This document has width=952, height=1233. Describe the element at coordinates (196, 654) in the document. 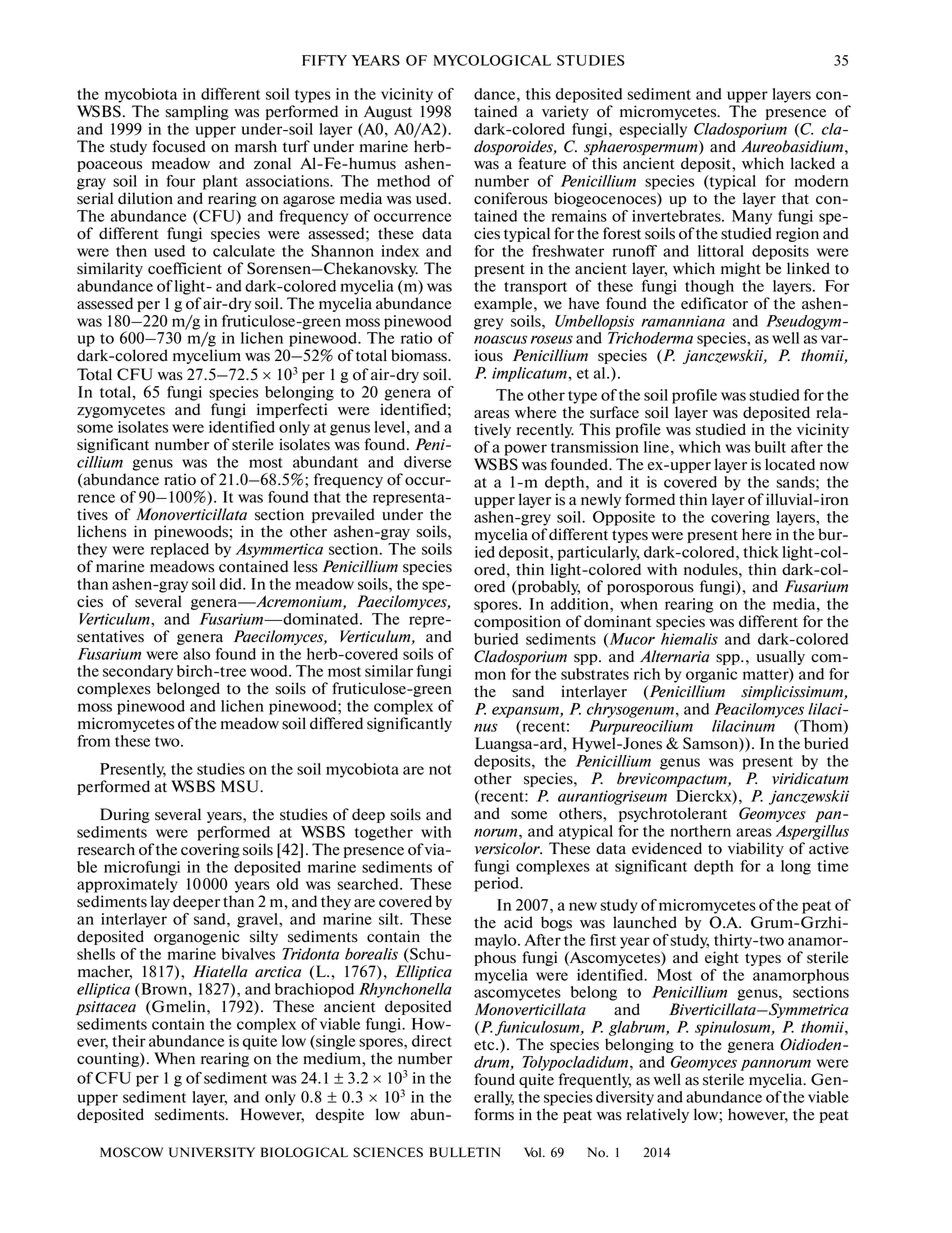

I see `also` at that location.
